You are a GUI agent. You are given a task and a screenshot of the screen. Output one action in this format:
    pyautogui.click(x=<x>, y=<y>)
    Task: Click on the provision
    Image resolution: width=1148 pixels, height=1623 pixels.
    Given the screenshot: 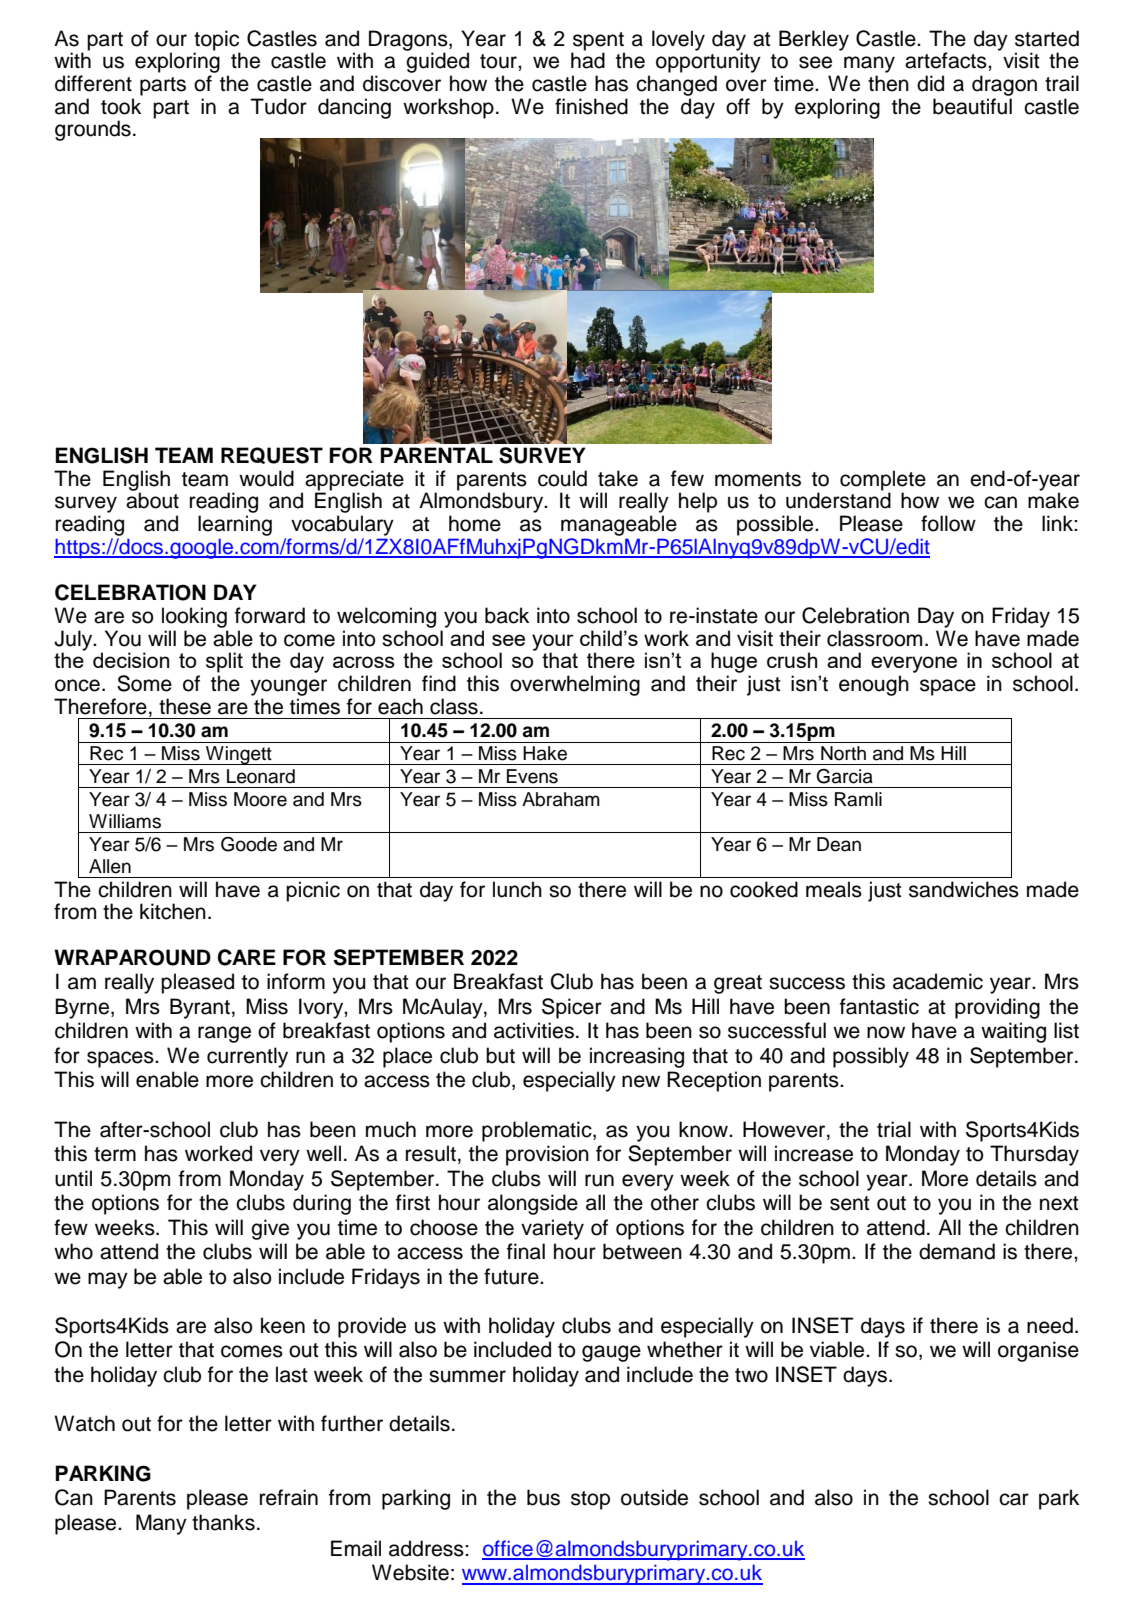 What is the action you would take?
    pyautogui.click(x=547, y=1155)
